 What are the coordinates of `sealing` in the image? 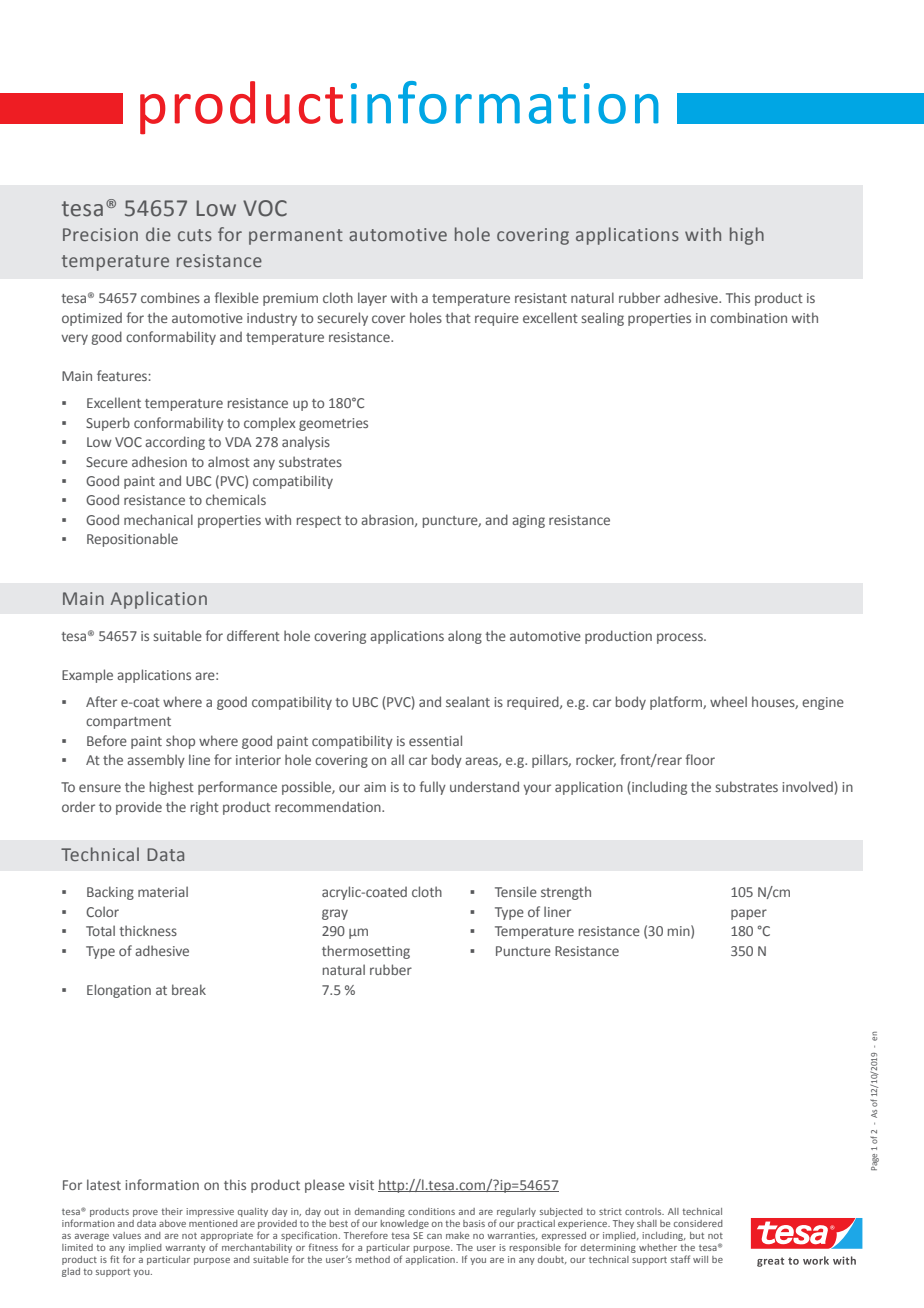 It's located at (602, 319).
